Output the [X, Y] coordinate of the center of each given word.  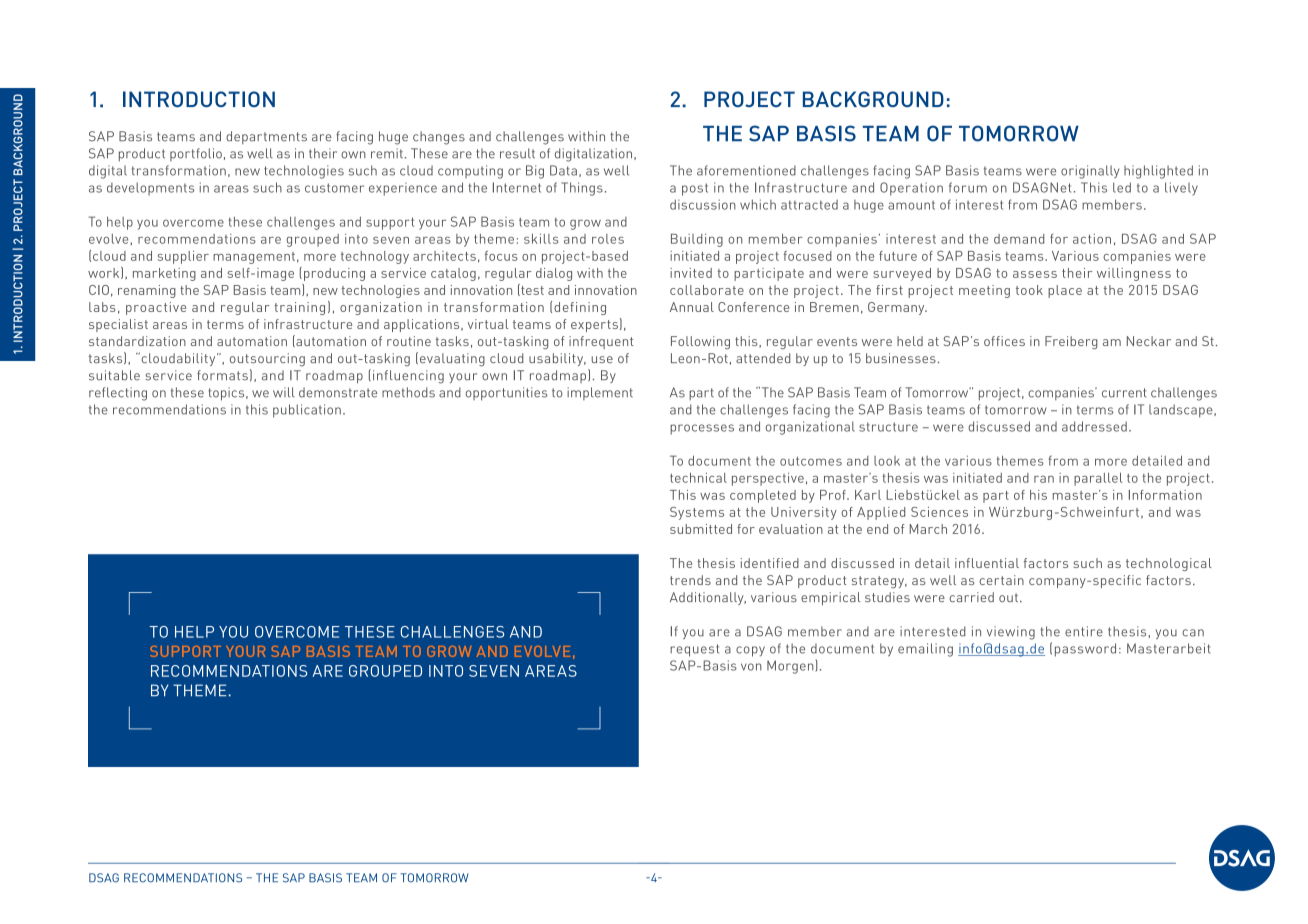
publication [307, 411]
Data [563, 170]
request [694, 650]
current [1124, 393]
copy [750, 651]
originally [1090, 172]
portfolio [196, 154]
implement [600, 393]
